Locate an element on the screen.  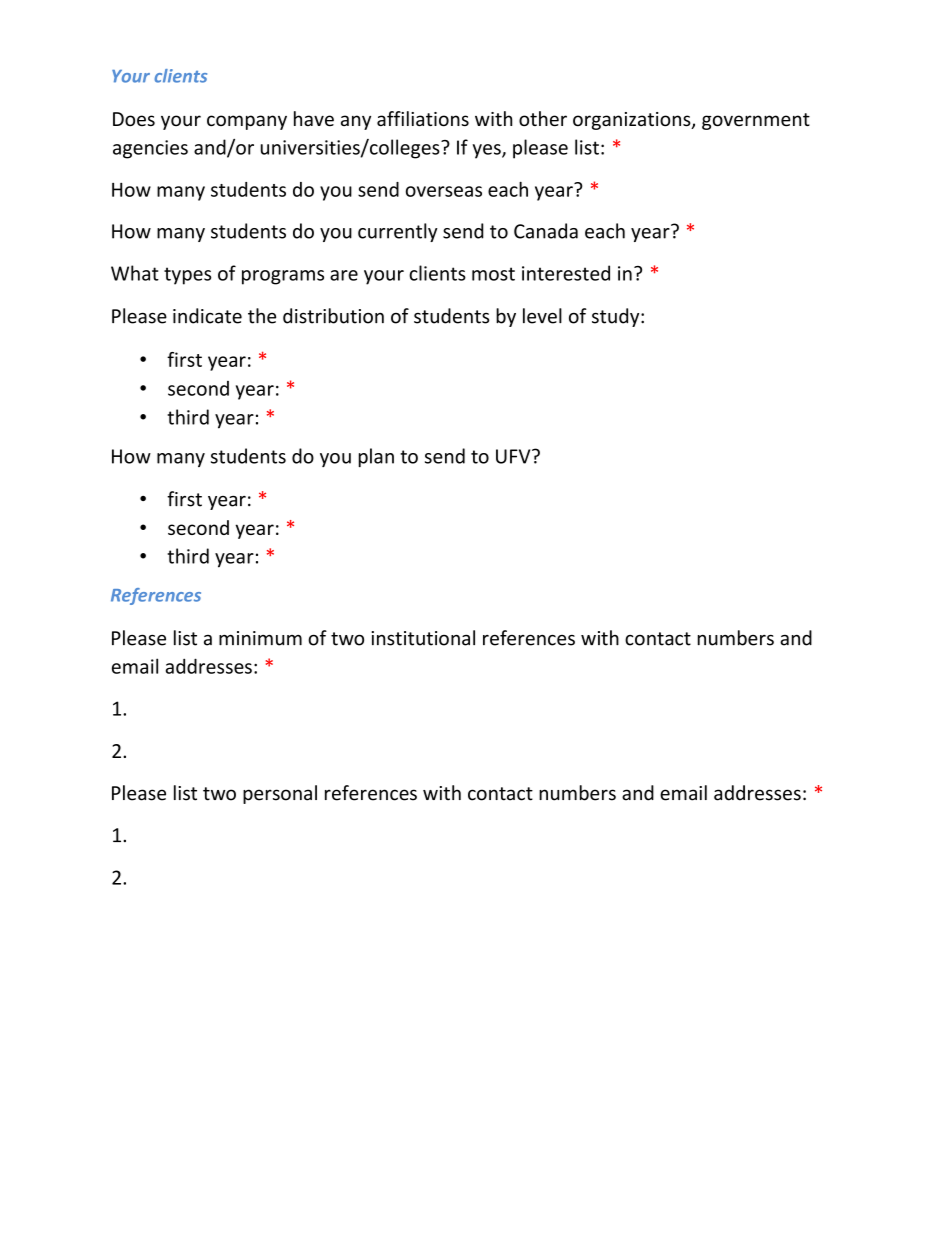
personal is located at coordinates (280, 794).
